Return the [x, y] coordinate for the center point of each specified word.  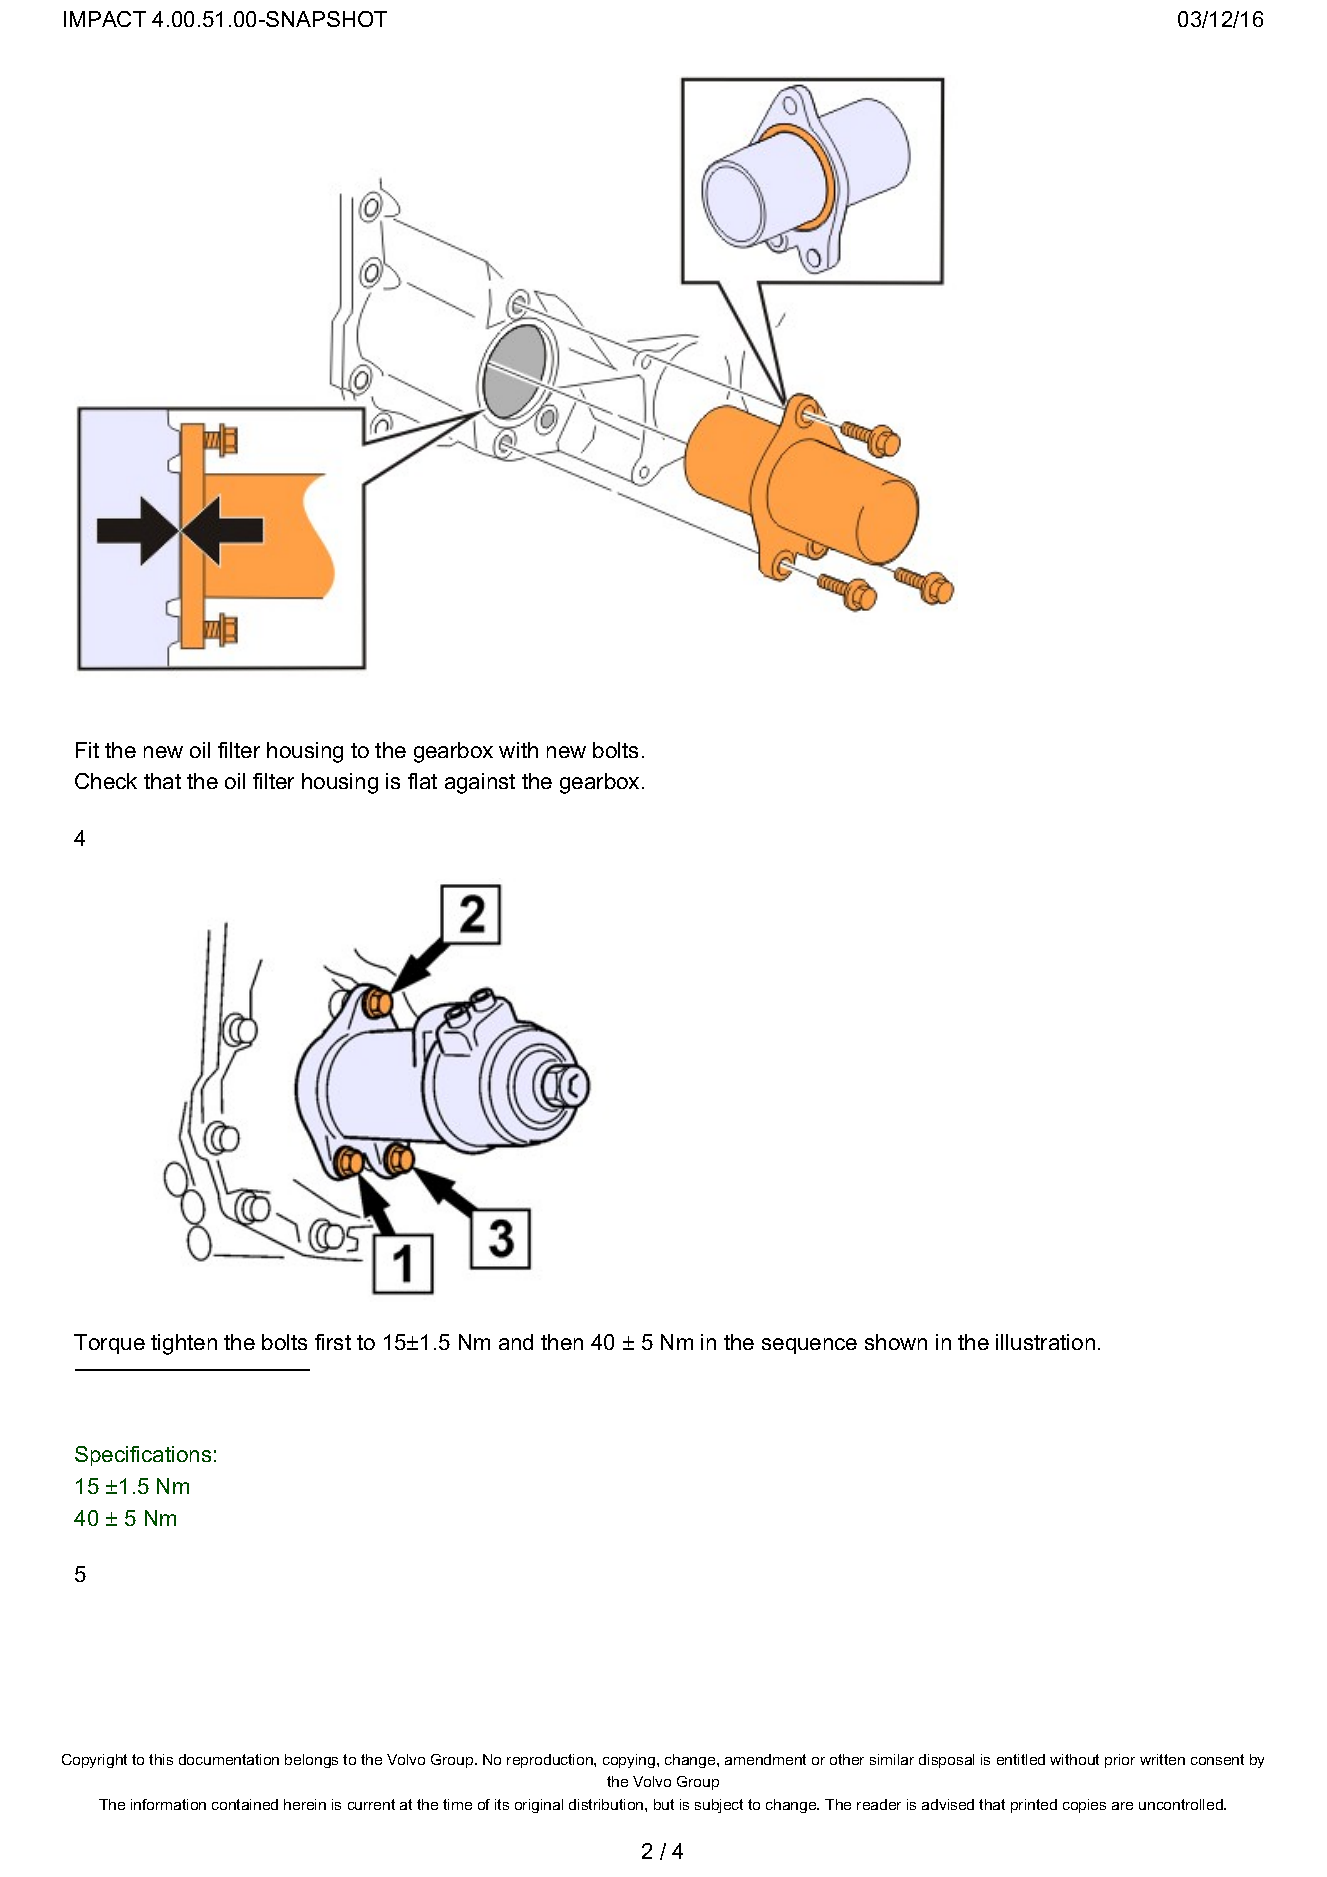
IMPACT [105, 19]
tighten [184, 1344]
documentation [229, 1759]
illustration [1045, 1342]
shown [896, 1342]
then [562, 1342]
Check [106, 781]
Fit [87, 750]
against [480, 783]
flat [422, 781]
